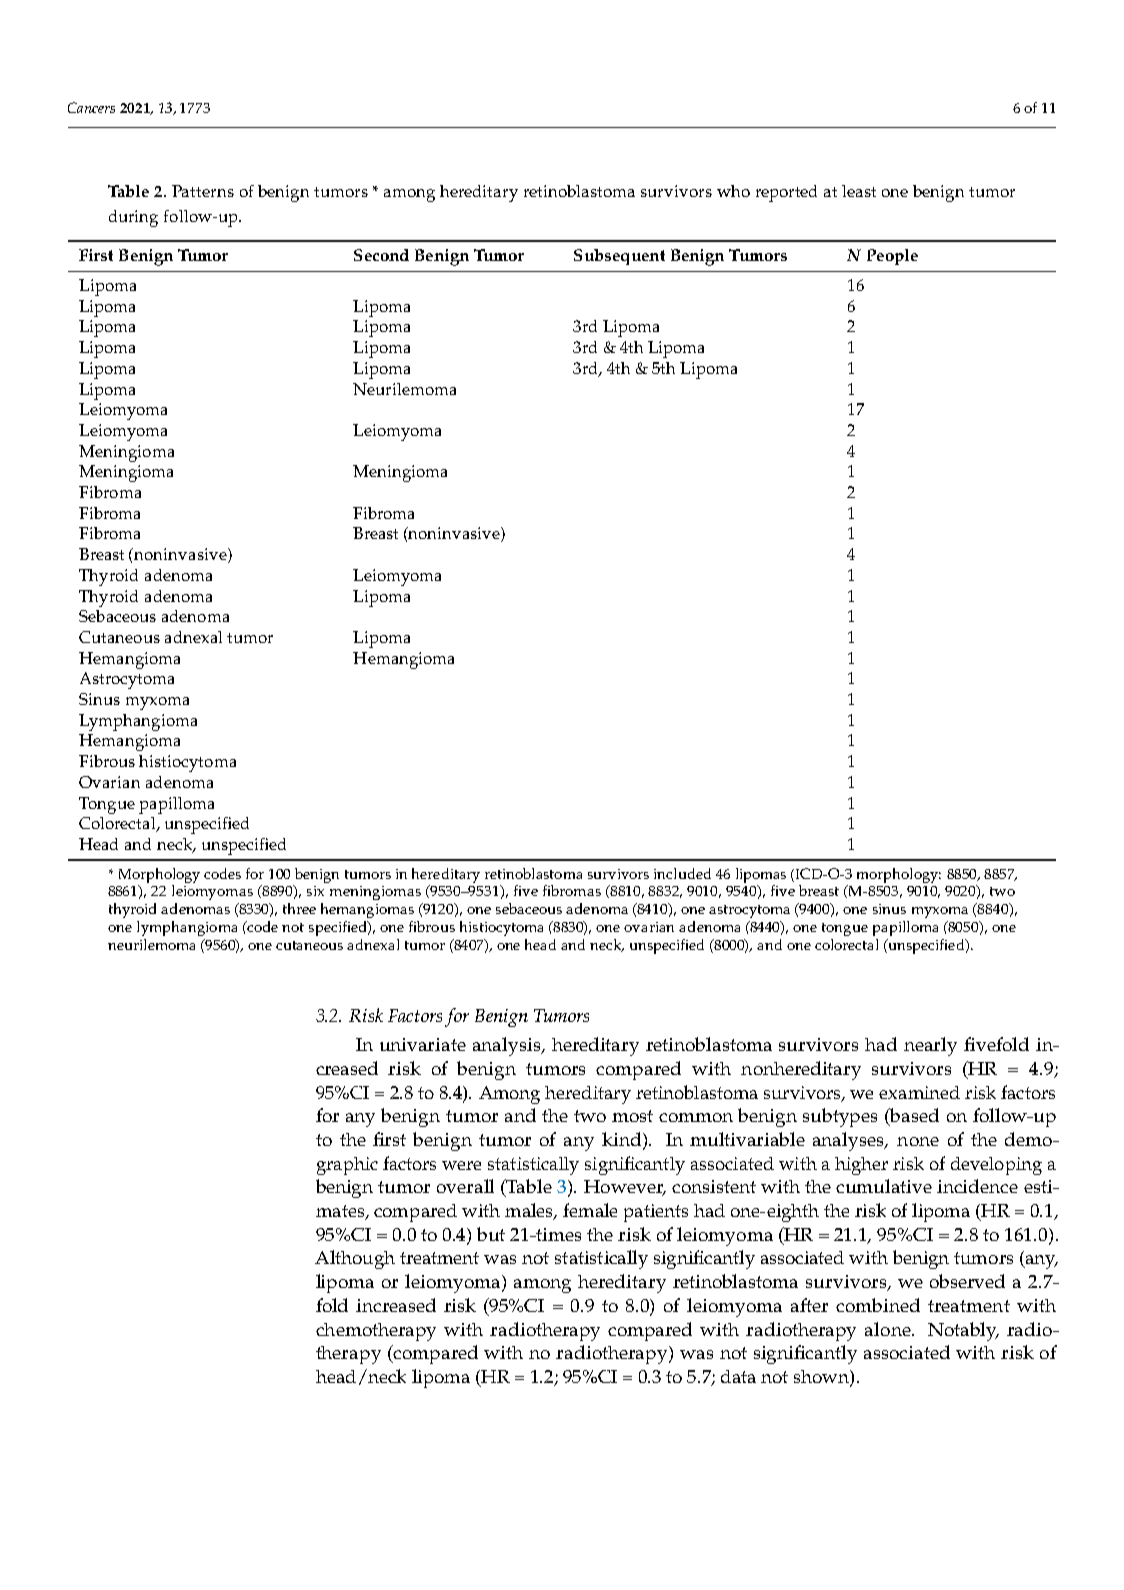  What do you see at coordinates (859, 191) in the screenshot?
I see `least` at bounding box center [859, 191].
